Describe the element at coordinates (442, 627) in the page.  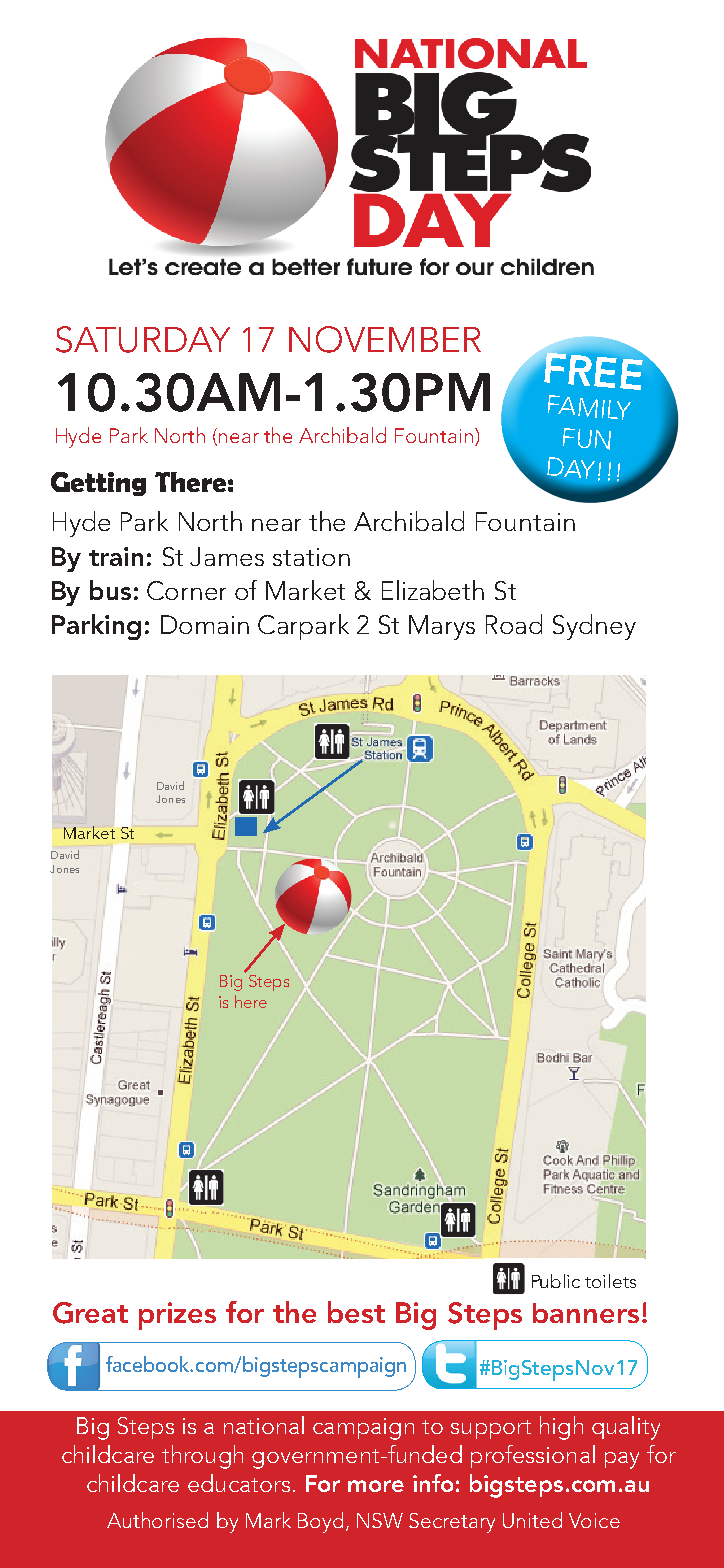
I see `Marys` at that location.
